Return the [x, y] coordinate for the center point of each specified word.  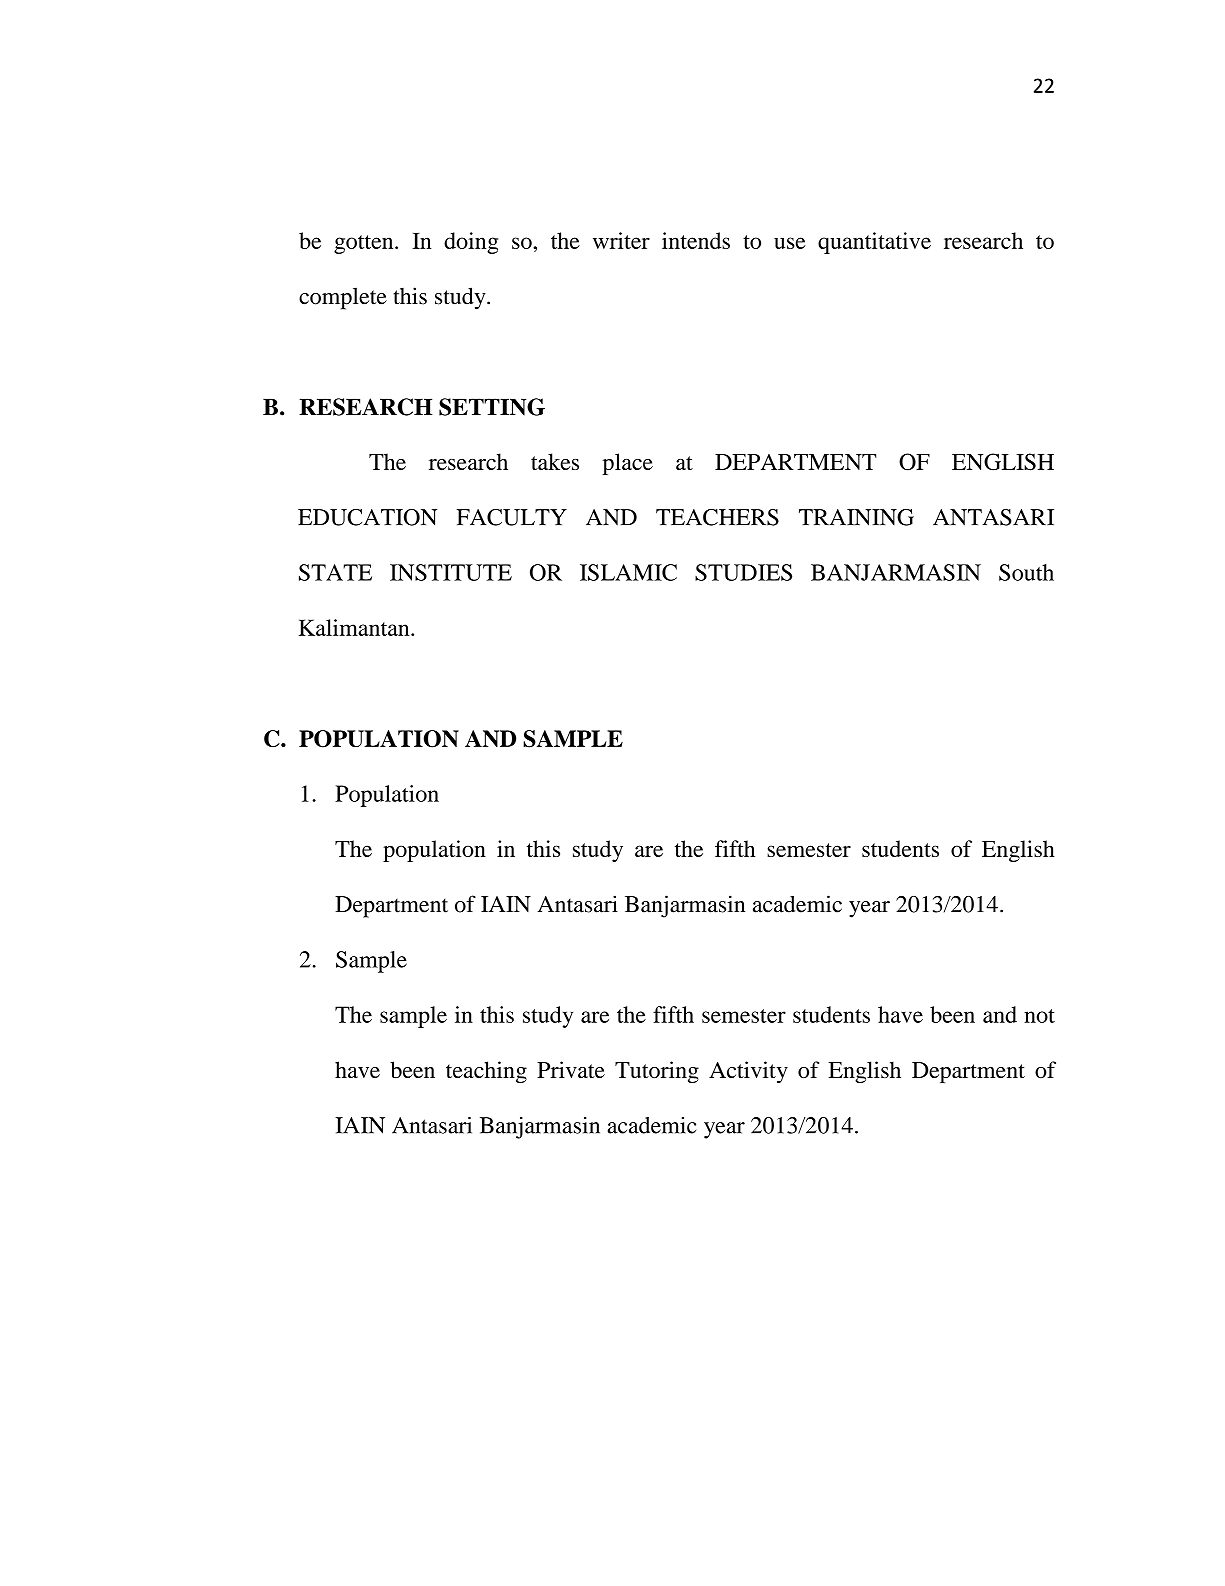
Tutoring [657, 1072]
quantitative [874, 243]
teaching [486, 1072]
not [1039, 1016]
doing [471, 243]
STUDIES [743, 572]
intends [696, 240]
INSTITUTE [451, 572]
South [1026, 572]
